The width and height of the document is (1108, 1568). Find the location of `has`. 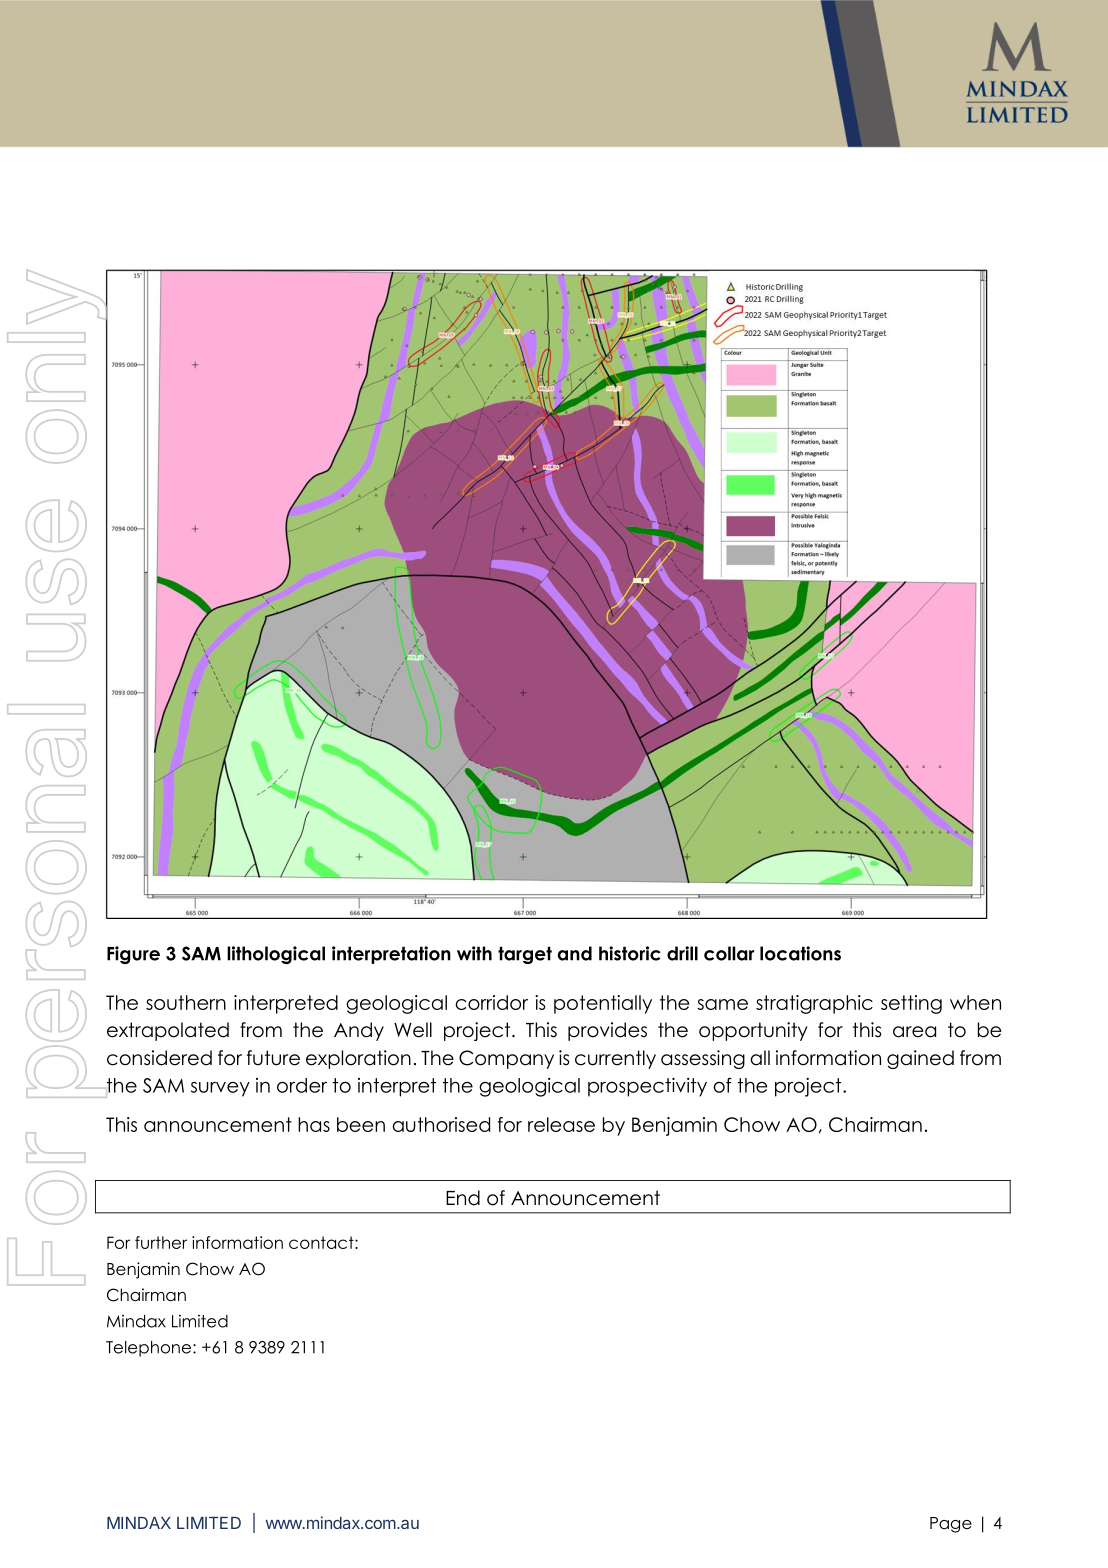

has is located at coordinates (314, 1124).
